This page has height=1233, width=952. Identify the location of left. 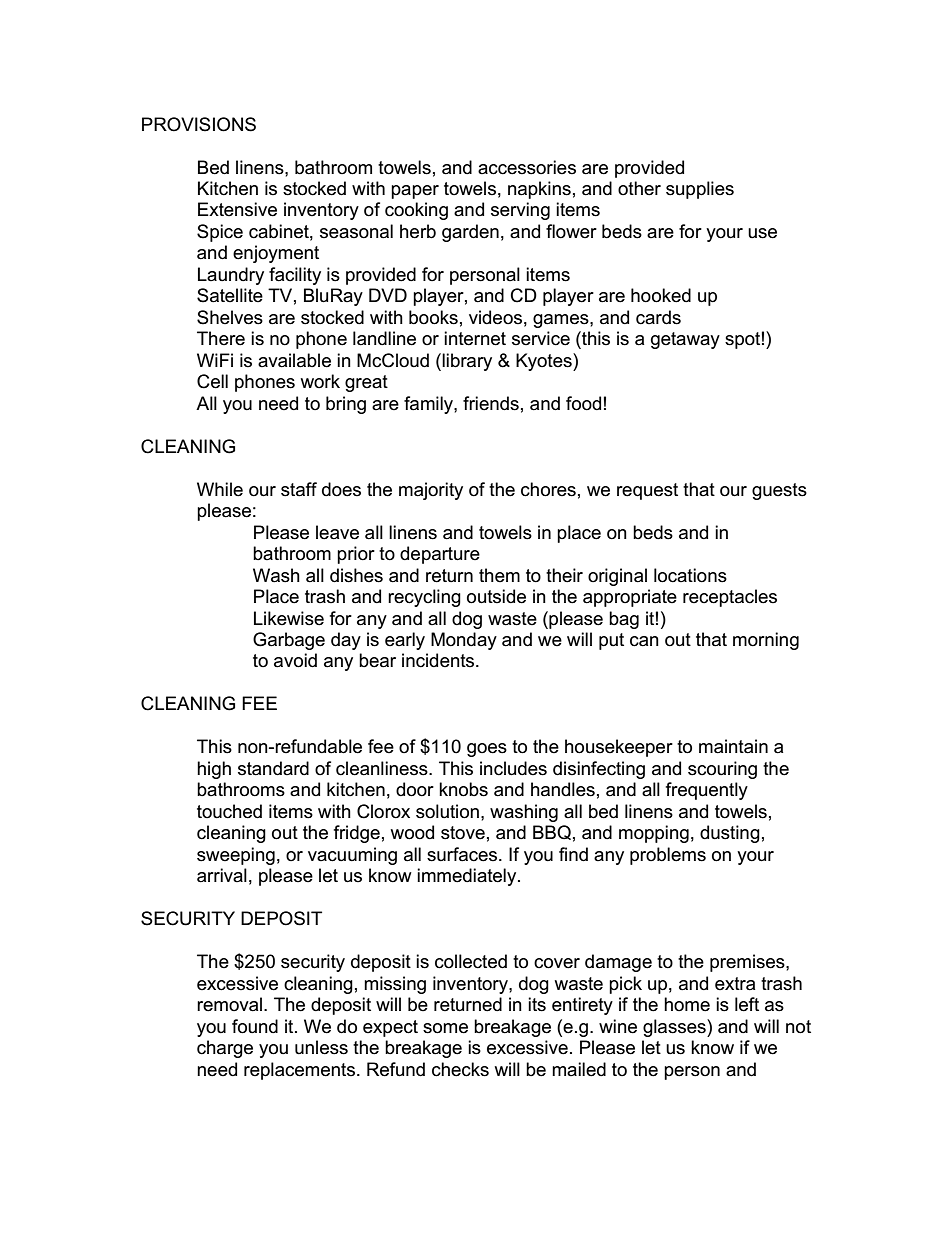
(747, 1004).
